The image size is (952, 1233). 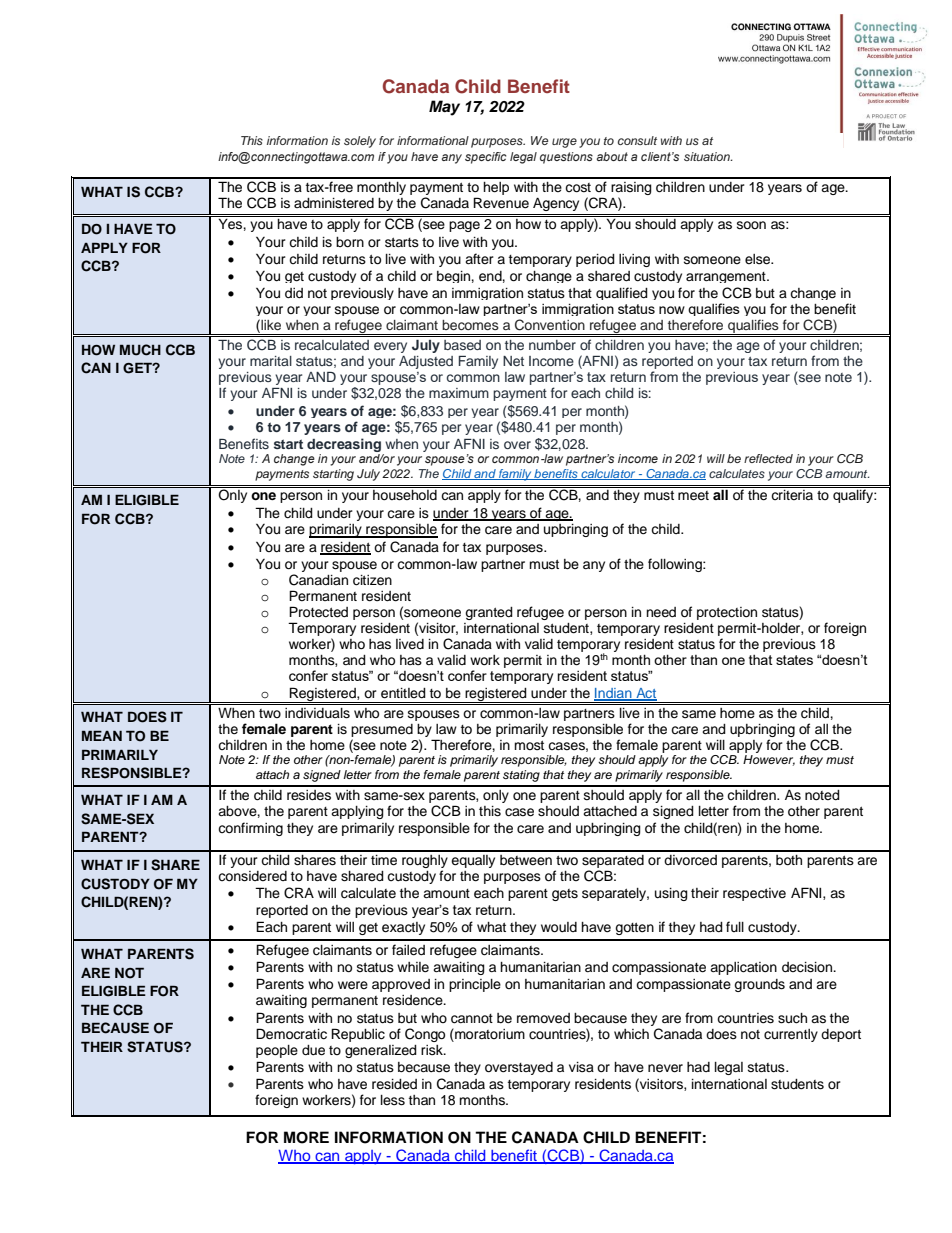 I want to click on However, so click(x=769, y=760).
